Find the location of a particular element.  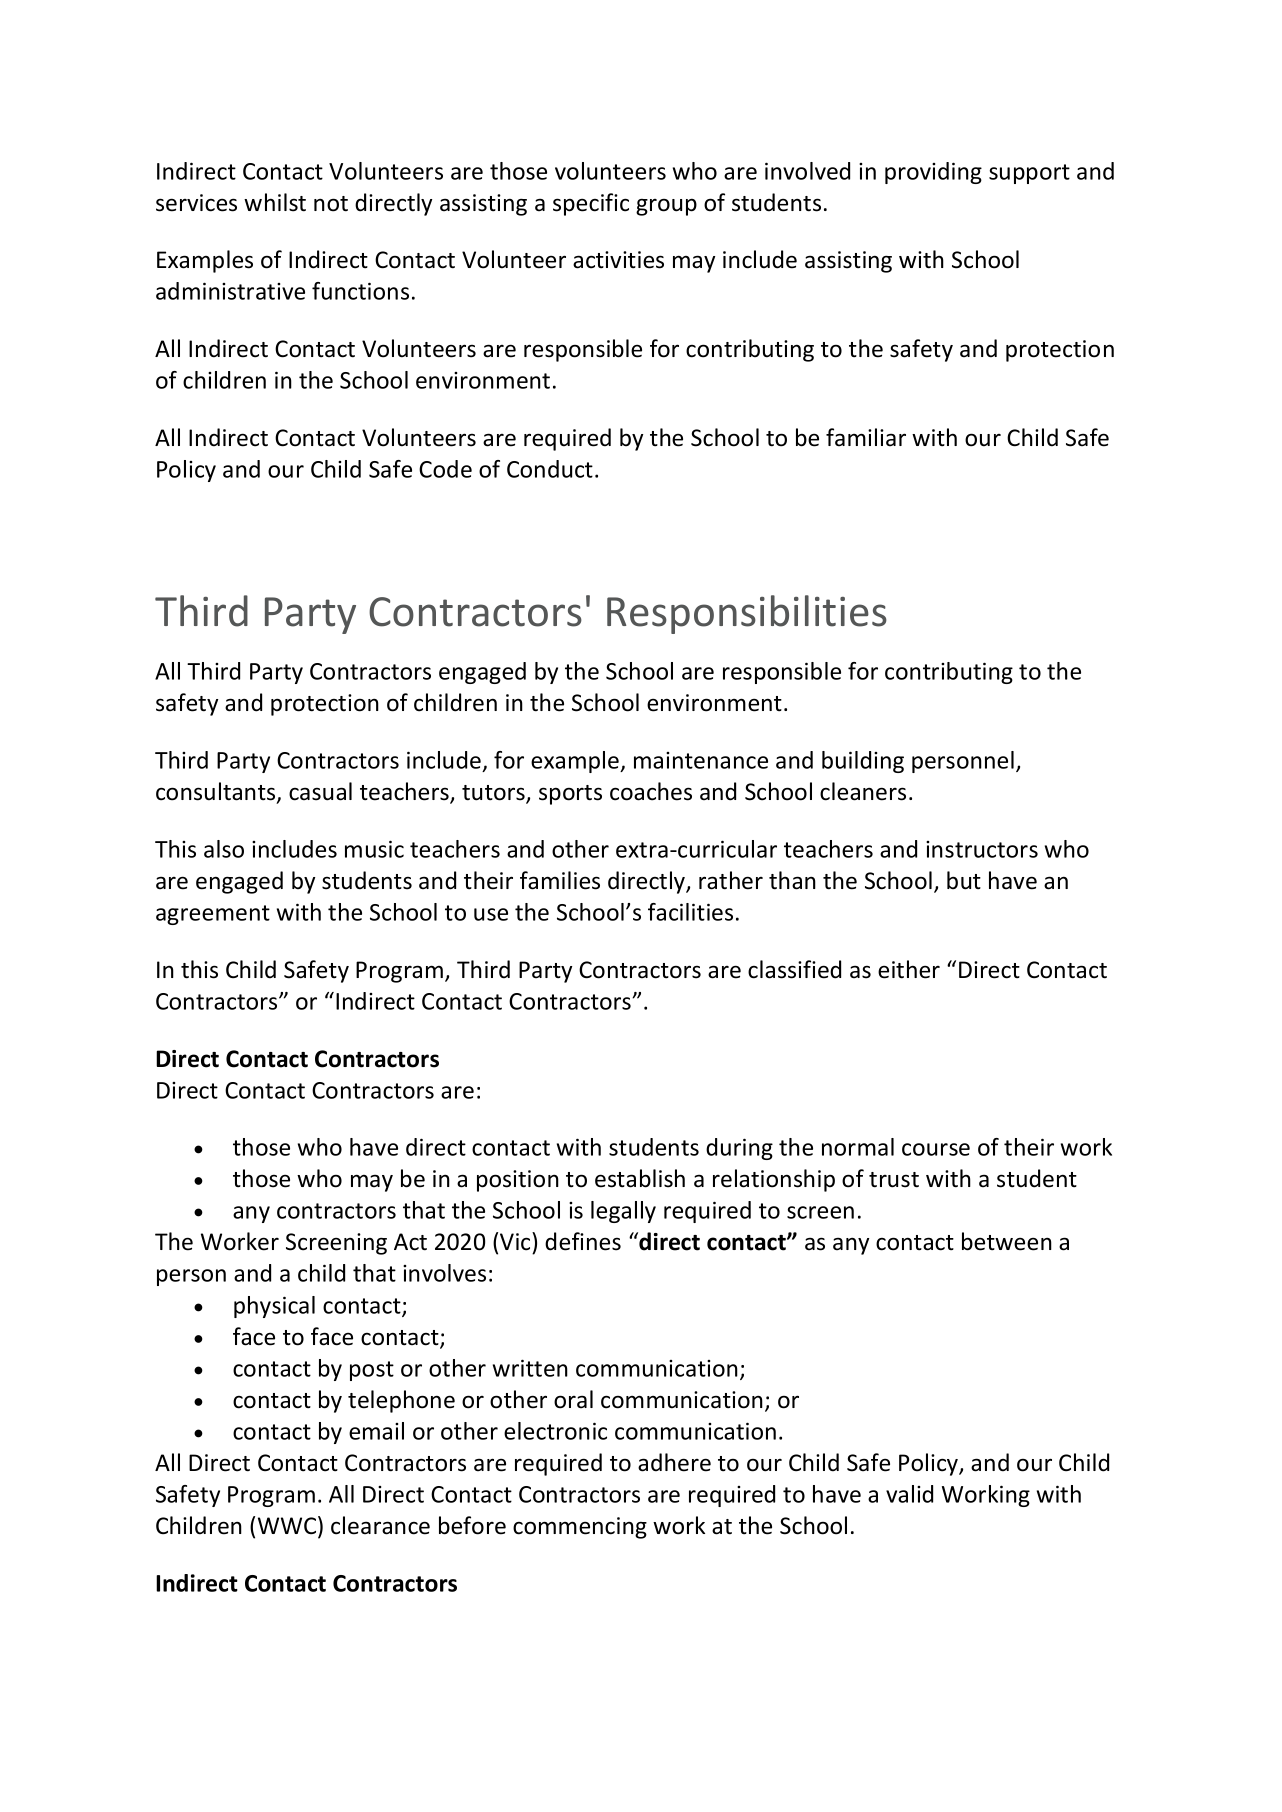

Conduct is located at coordinates (550, 469).
